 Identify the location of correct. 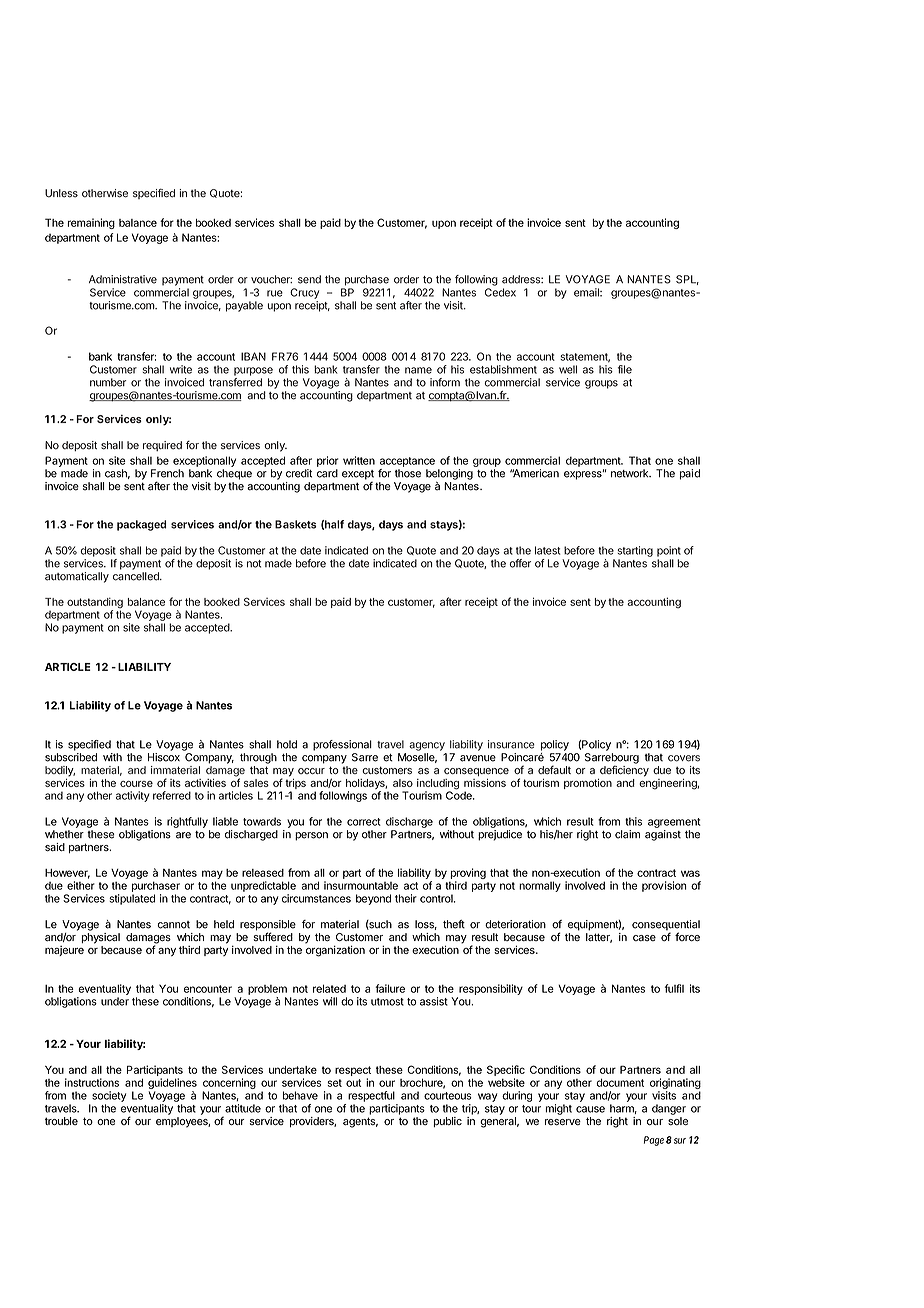
(364, 822).
